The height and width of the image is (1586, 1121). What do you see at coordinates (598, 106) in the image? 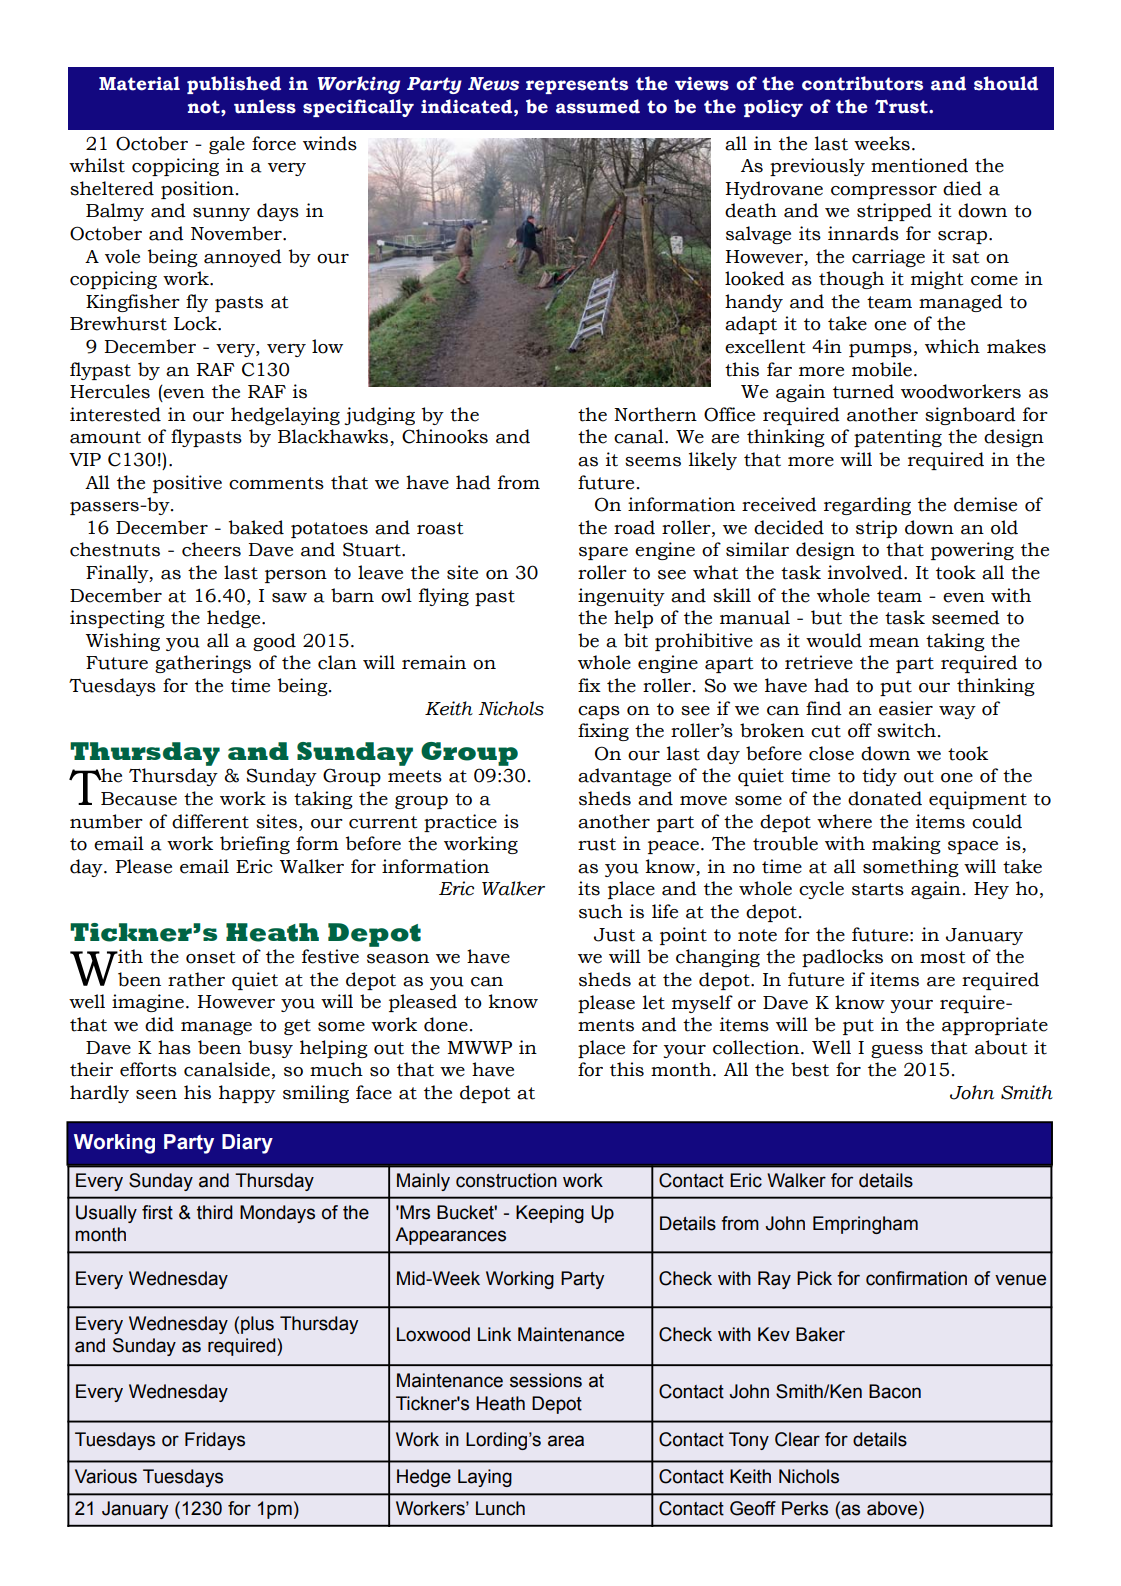
I see `assumed` at bounding box center [598, 106].
